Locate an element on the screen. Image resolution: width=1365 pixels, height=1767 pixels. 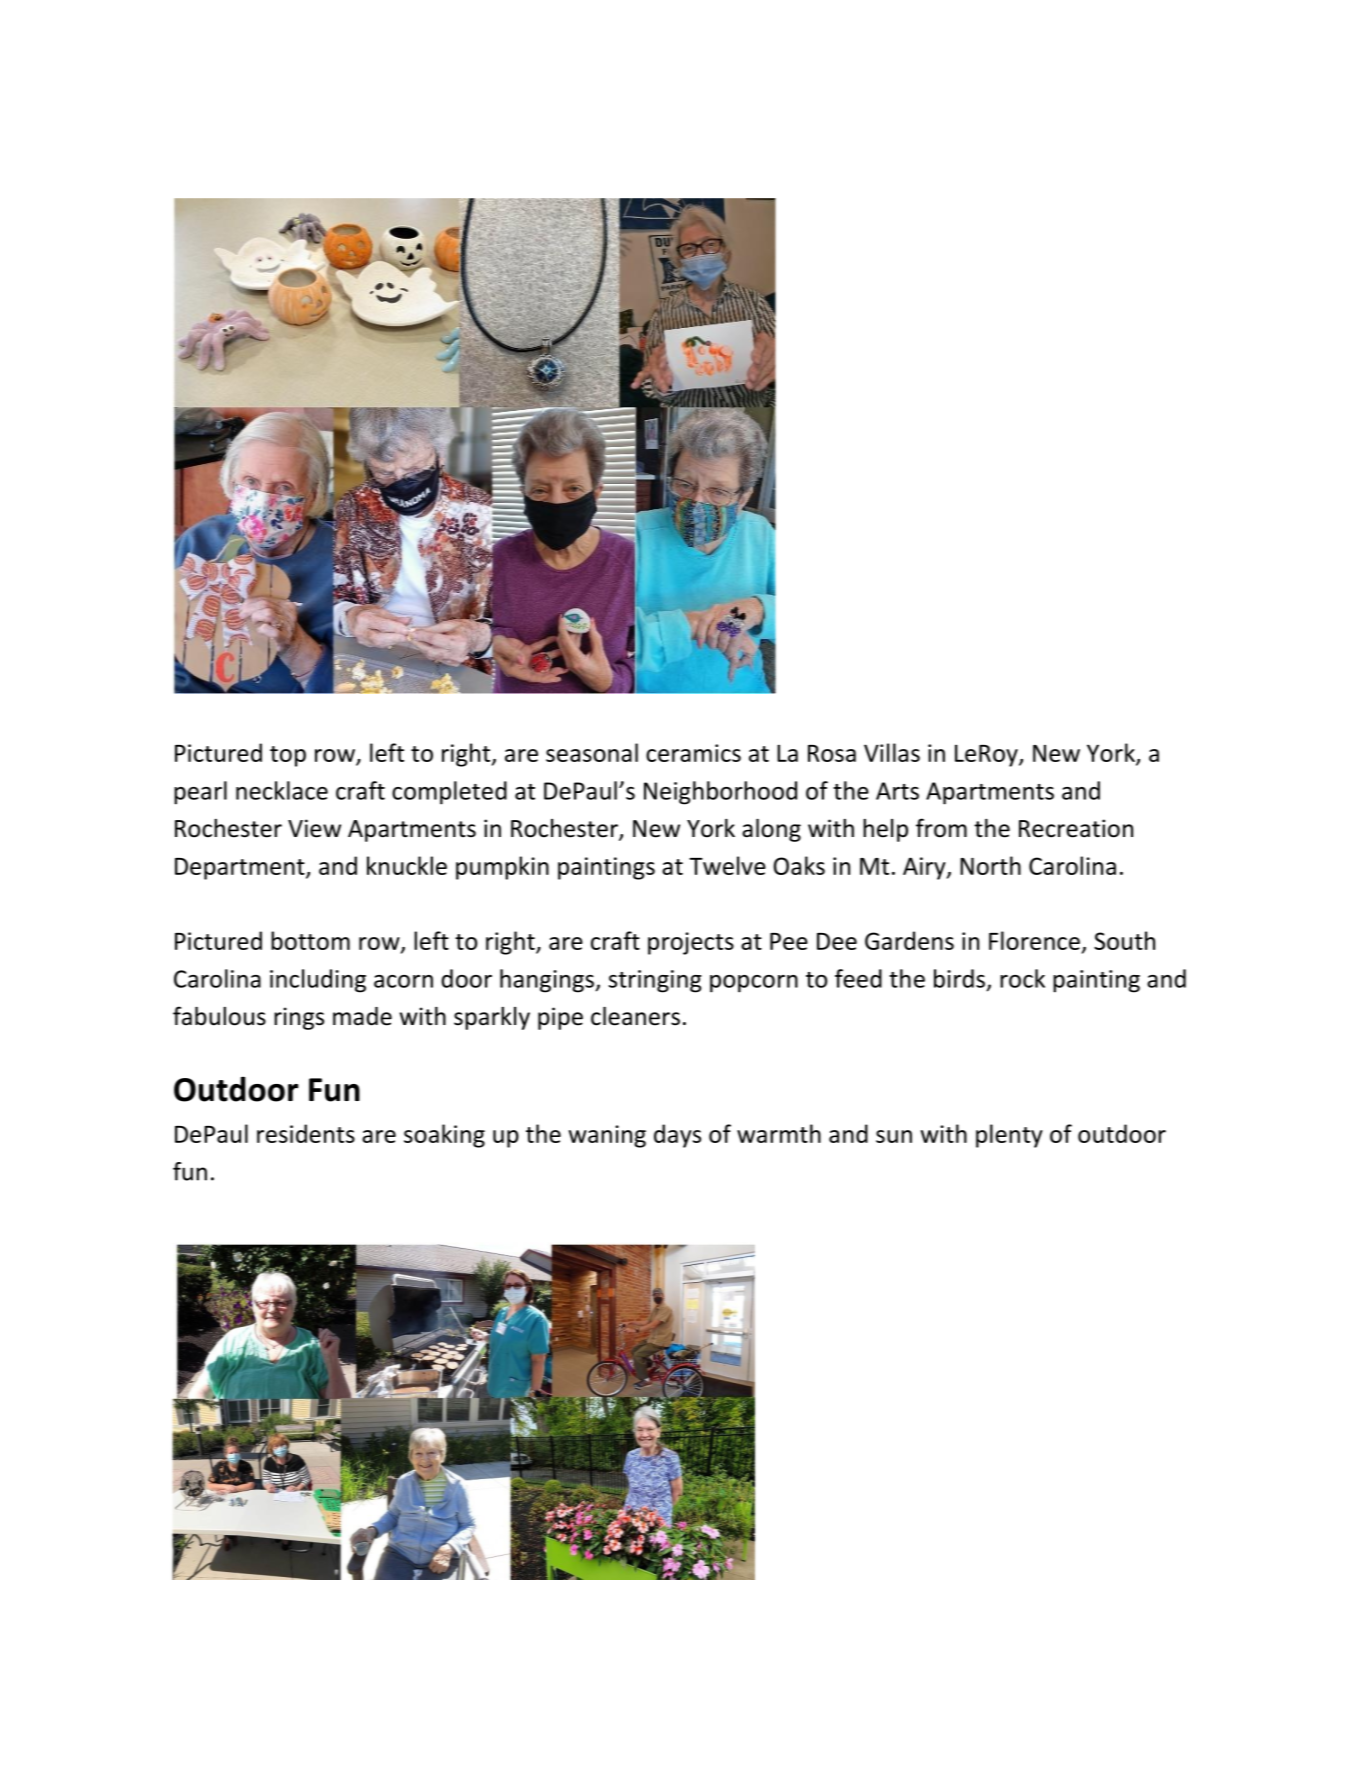
days is located at coordinates (677, 1136).
